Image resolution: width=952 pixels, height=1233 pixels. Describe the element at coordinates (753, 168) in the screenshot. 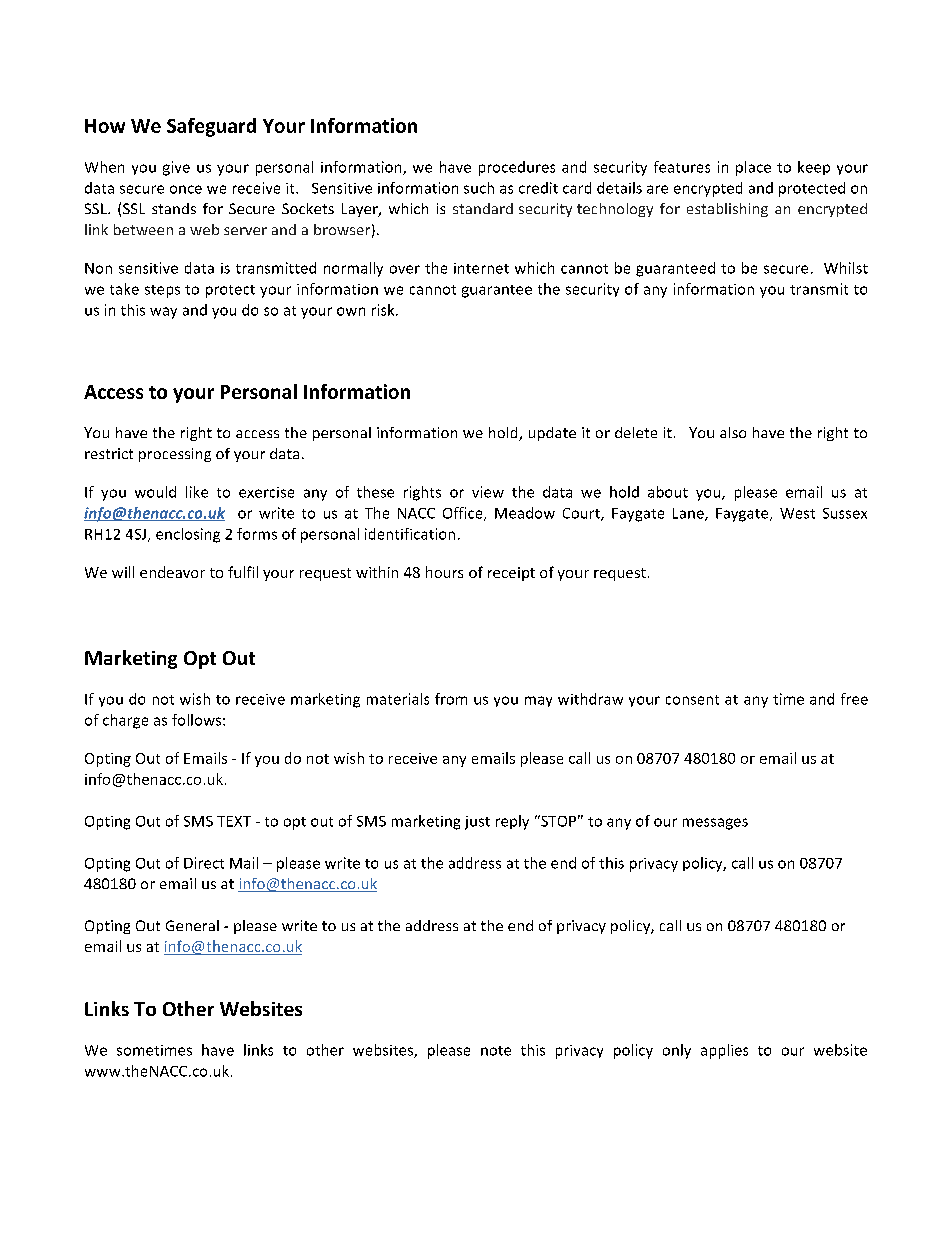

I see `place` at that location.
